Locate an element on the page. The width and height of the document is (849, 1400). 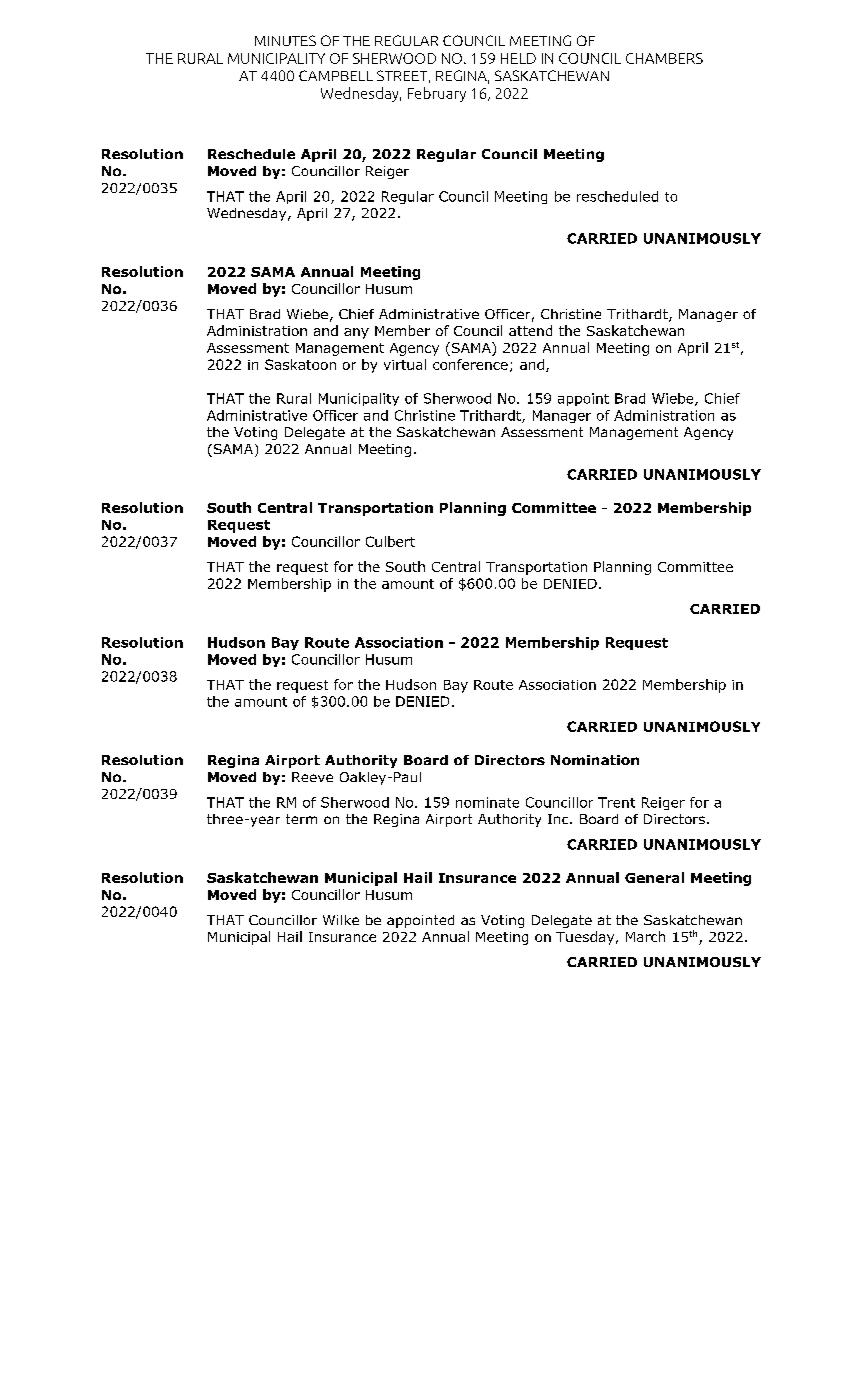
Inc is located at coordinates (559, 819).
